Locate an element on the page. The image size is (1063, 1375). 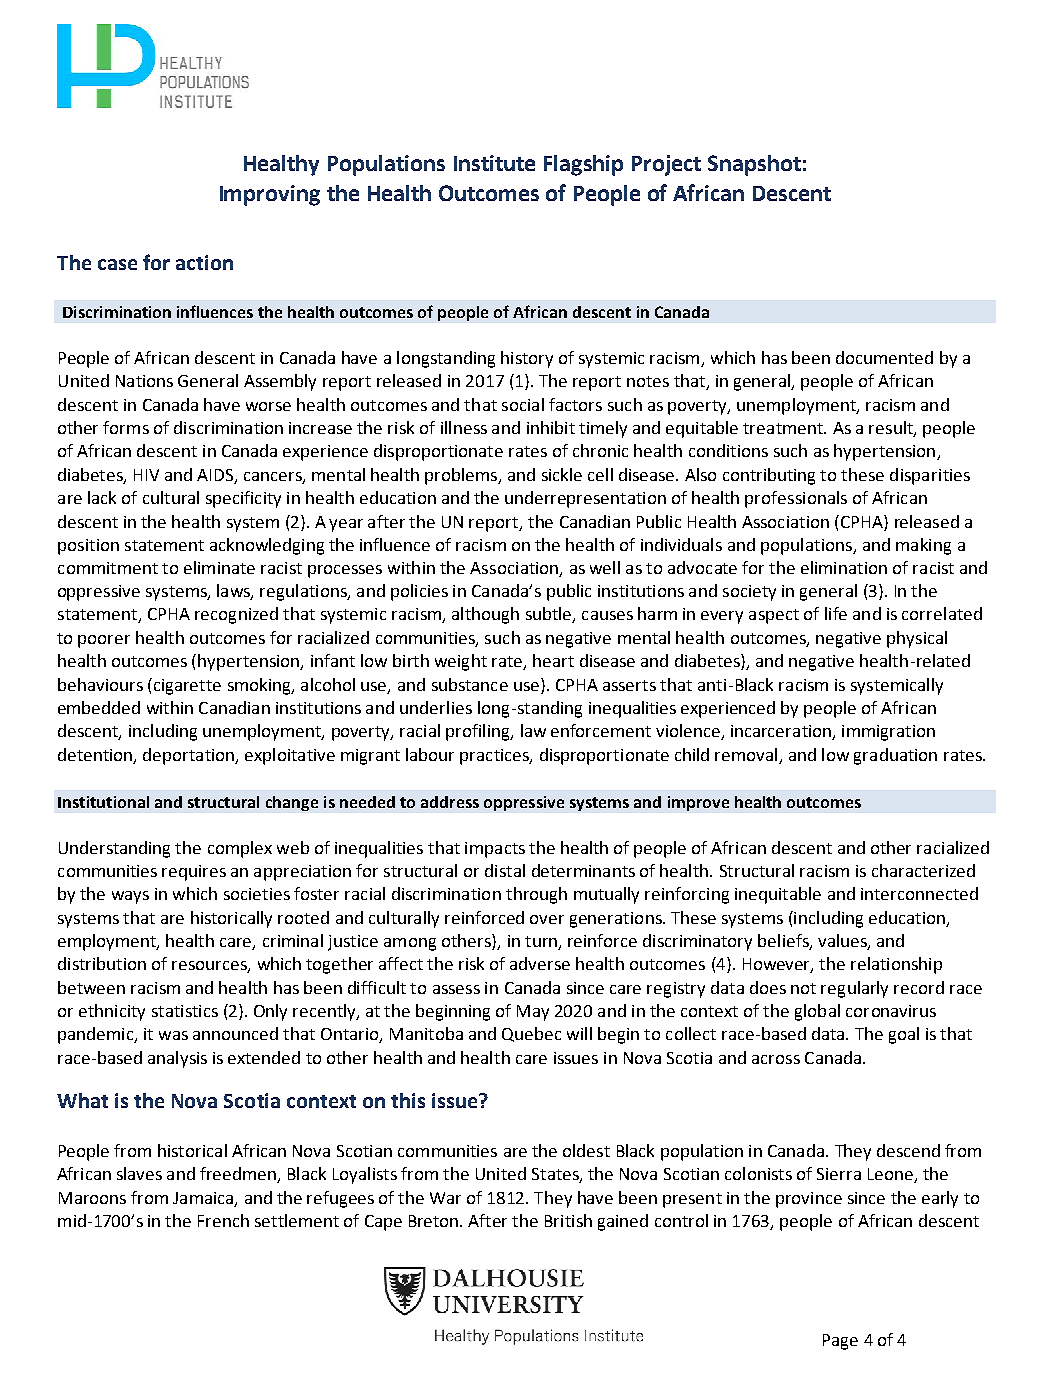
British is located at coordinates (568, 1220).
